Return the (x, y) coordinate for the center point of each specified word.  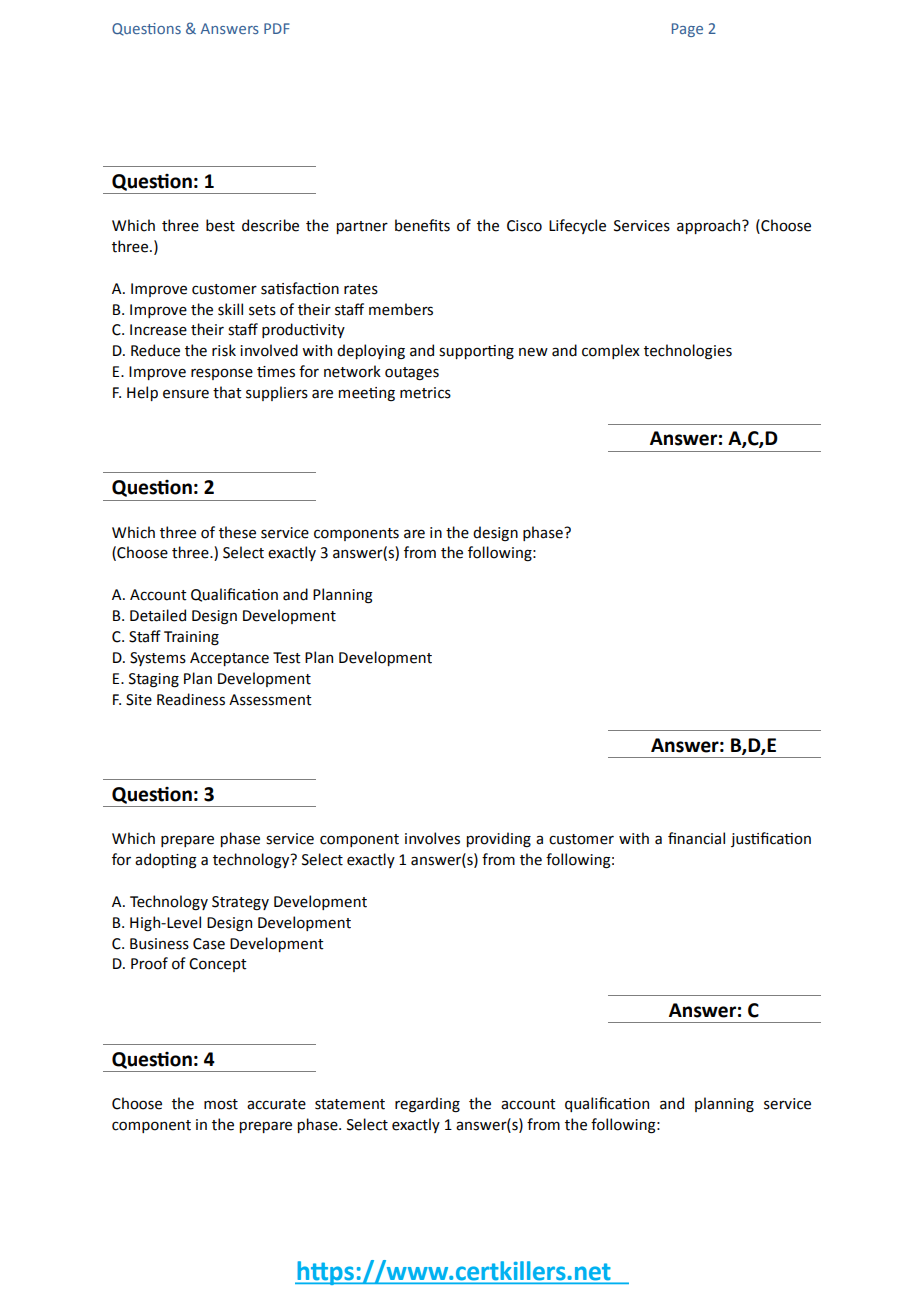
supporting (476, 352)
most (221, 1104)
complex (611, 351)
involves (432, 838)
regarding (427, 1105)
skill (230, 309)
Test (287, 658)
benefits (422, 225)
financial (696, 838)
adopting (166, 861)
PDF (277, 28)
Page (687, 30)
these (237, 532)
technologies (688, 352)
